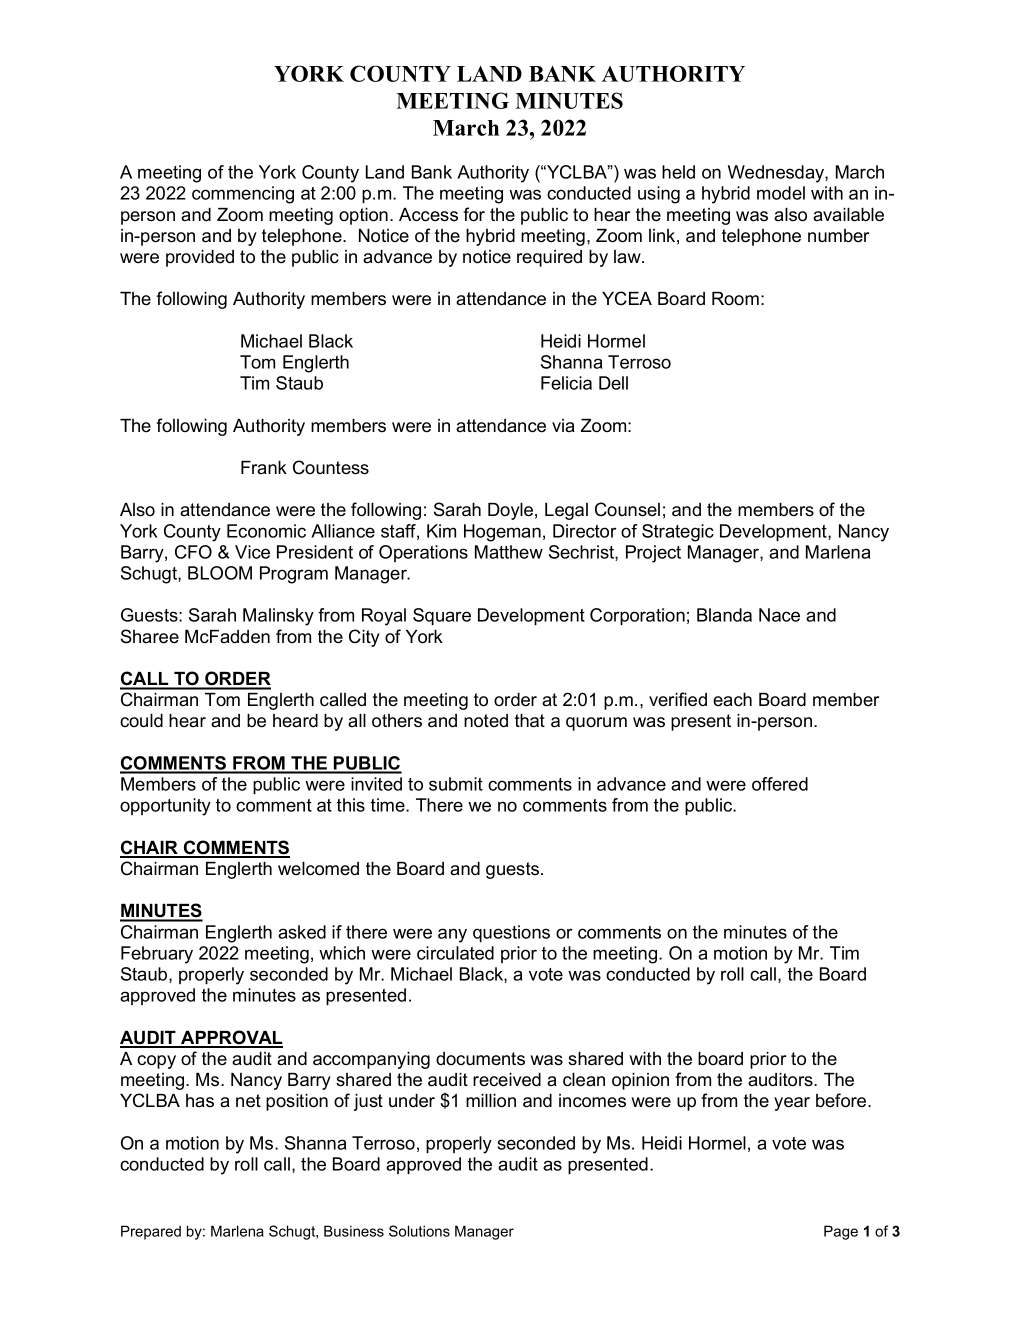 This page has height=1321, width=1020. What do you see at coordinates (141, 721) in the page?
I see `could` at bounding box center [141, 721].
